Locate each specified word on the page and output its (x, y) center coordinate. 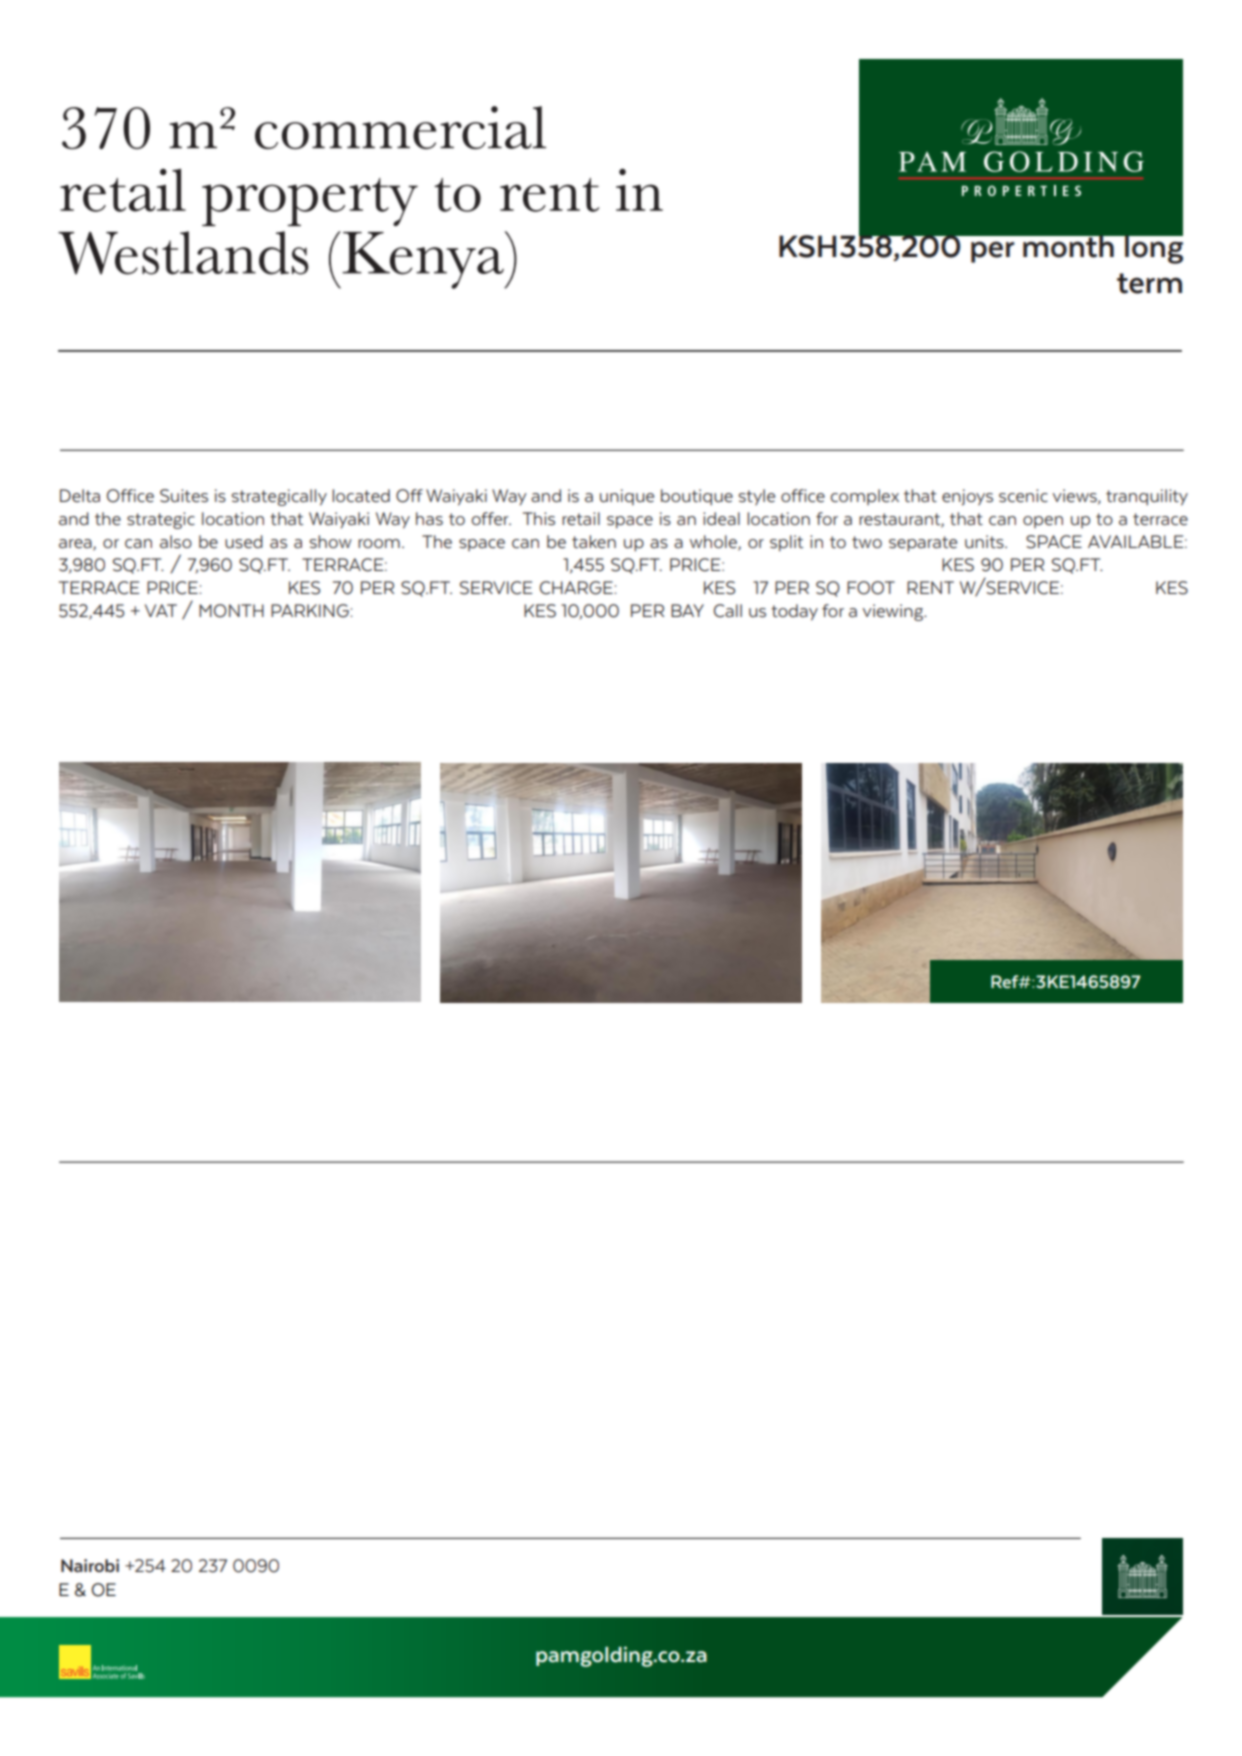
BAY (687, 610)
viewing (894, 612)
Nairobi (90, 1565)
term (1149, 283)
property (310, 202)
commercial (400, 127)
